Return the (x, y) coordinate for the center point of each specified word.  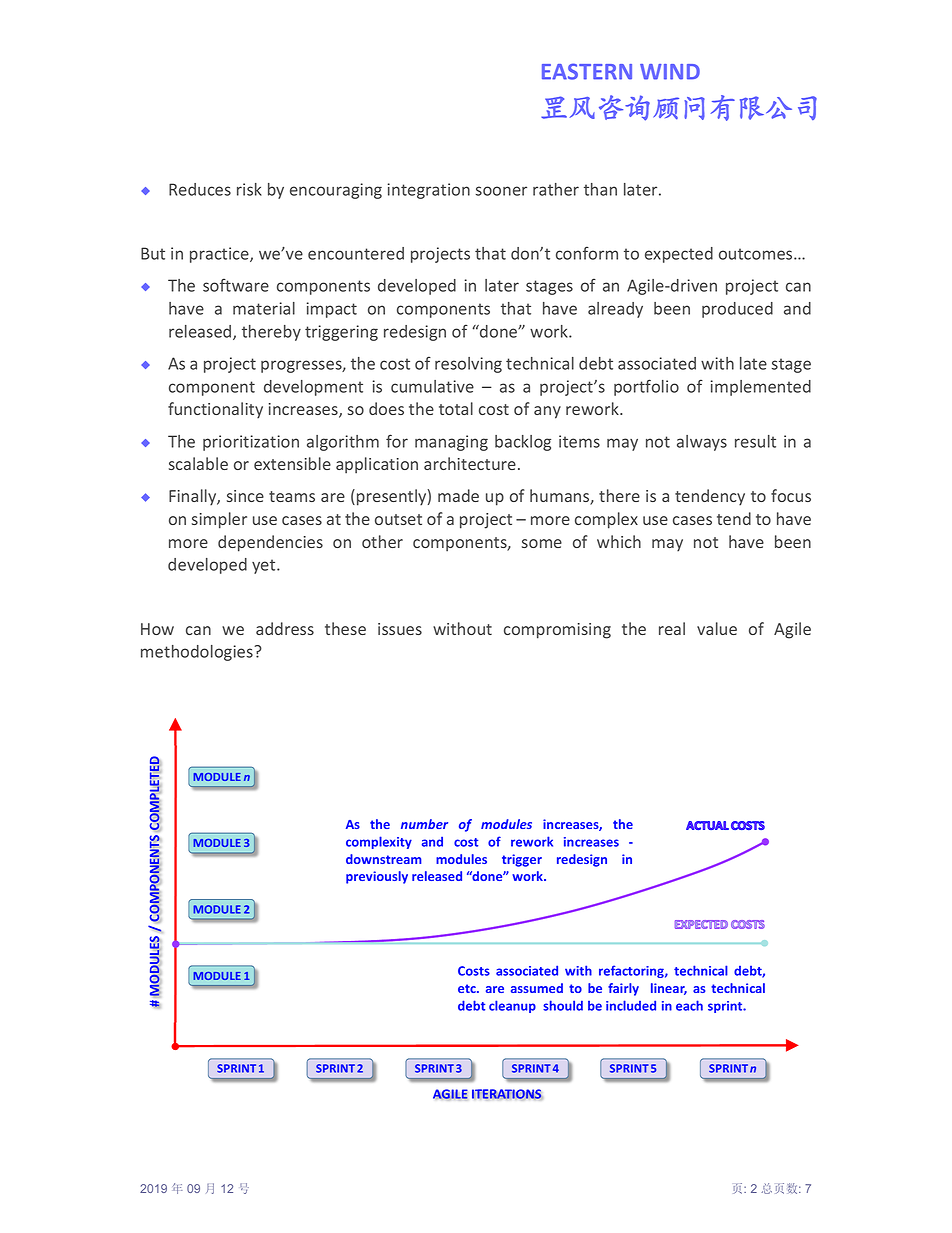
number (424, 824)
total (456, 408)
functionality (215, 410)
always (702, 443)
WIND (670, 72)
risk (249, 189)
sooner (501, 191)
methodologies (198, 653)
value (717, 628)
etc (468, 988)
